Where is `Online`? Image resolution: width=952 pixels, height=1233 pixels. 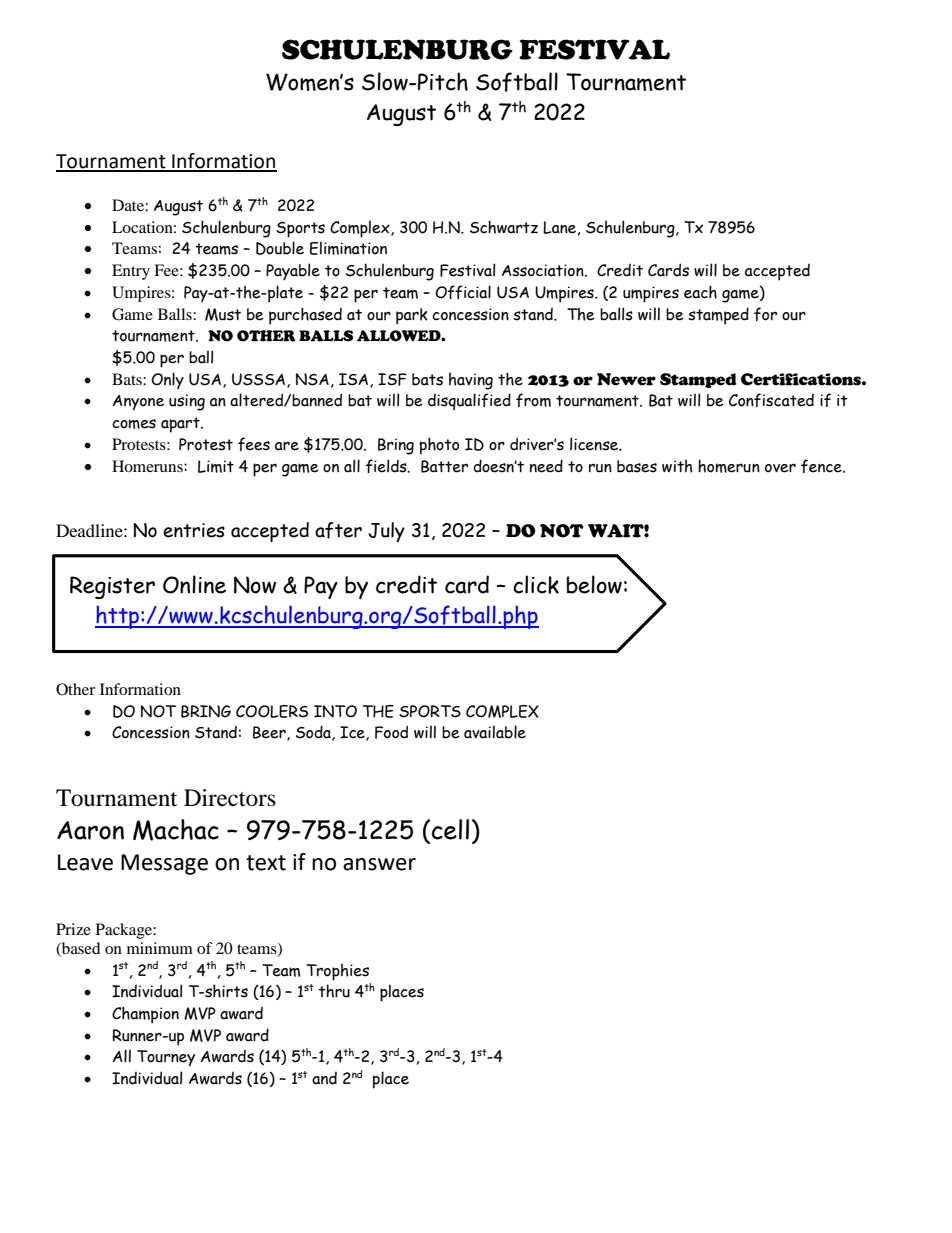
Online is located at coordinates (194, 584).
